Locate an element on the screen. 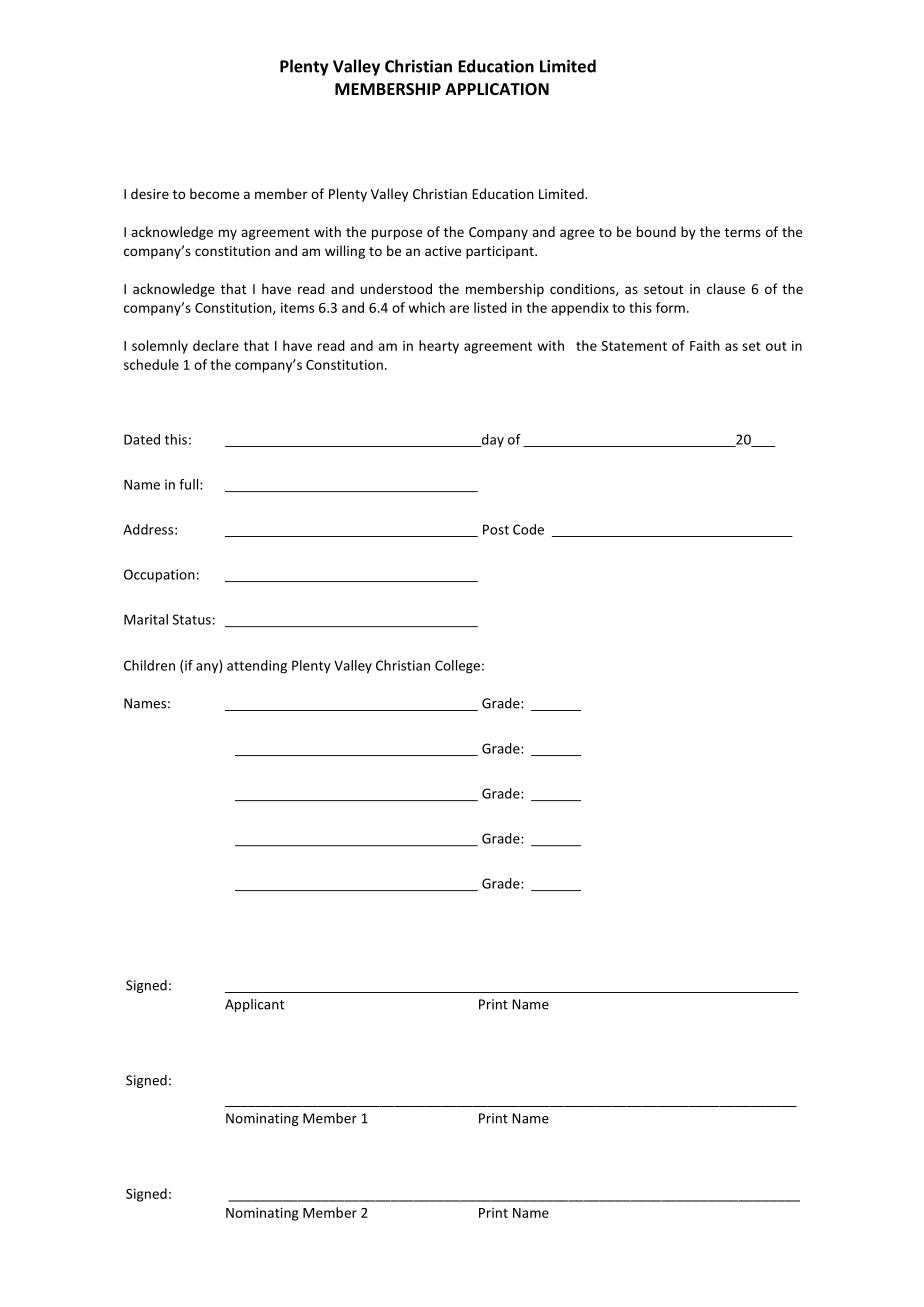 The image size is (924, 1307). Occupation is located at coordinates (159, 576).
